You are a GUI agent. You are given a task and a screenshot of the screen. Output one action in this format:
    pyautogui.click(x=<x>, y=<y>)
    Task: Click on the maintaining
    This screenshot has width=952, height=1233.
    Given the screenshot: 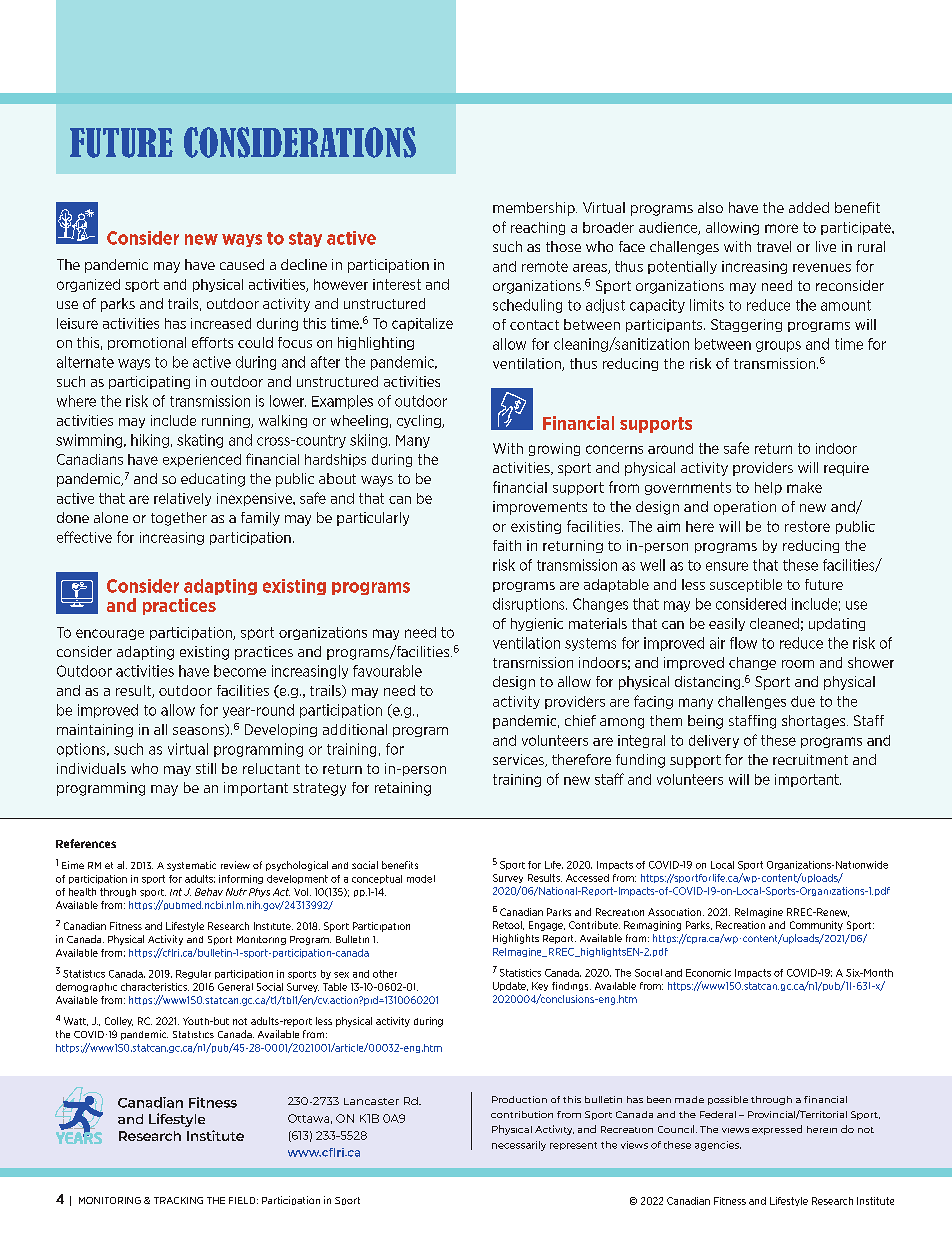 What is the action you would take?
    pyautogui.click(x=95, y=730)
